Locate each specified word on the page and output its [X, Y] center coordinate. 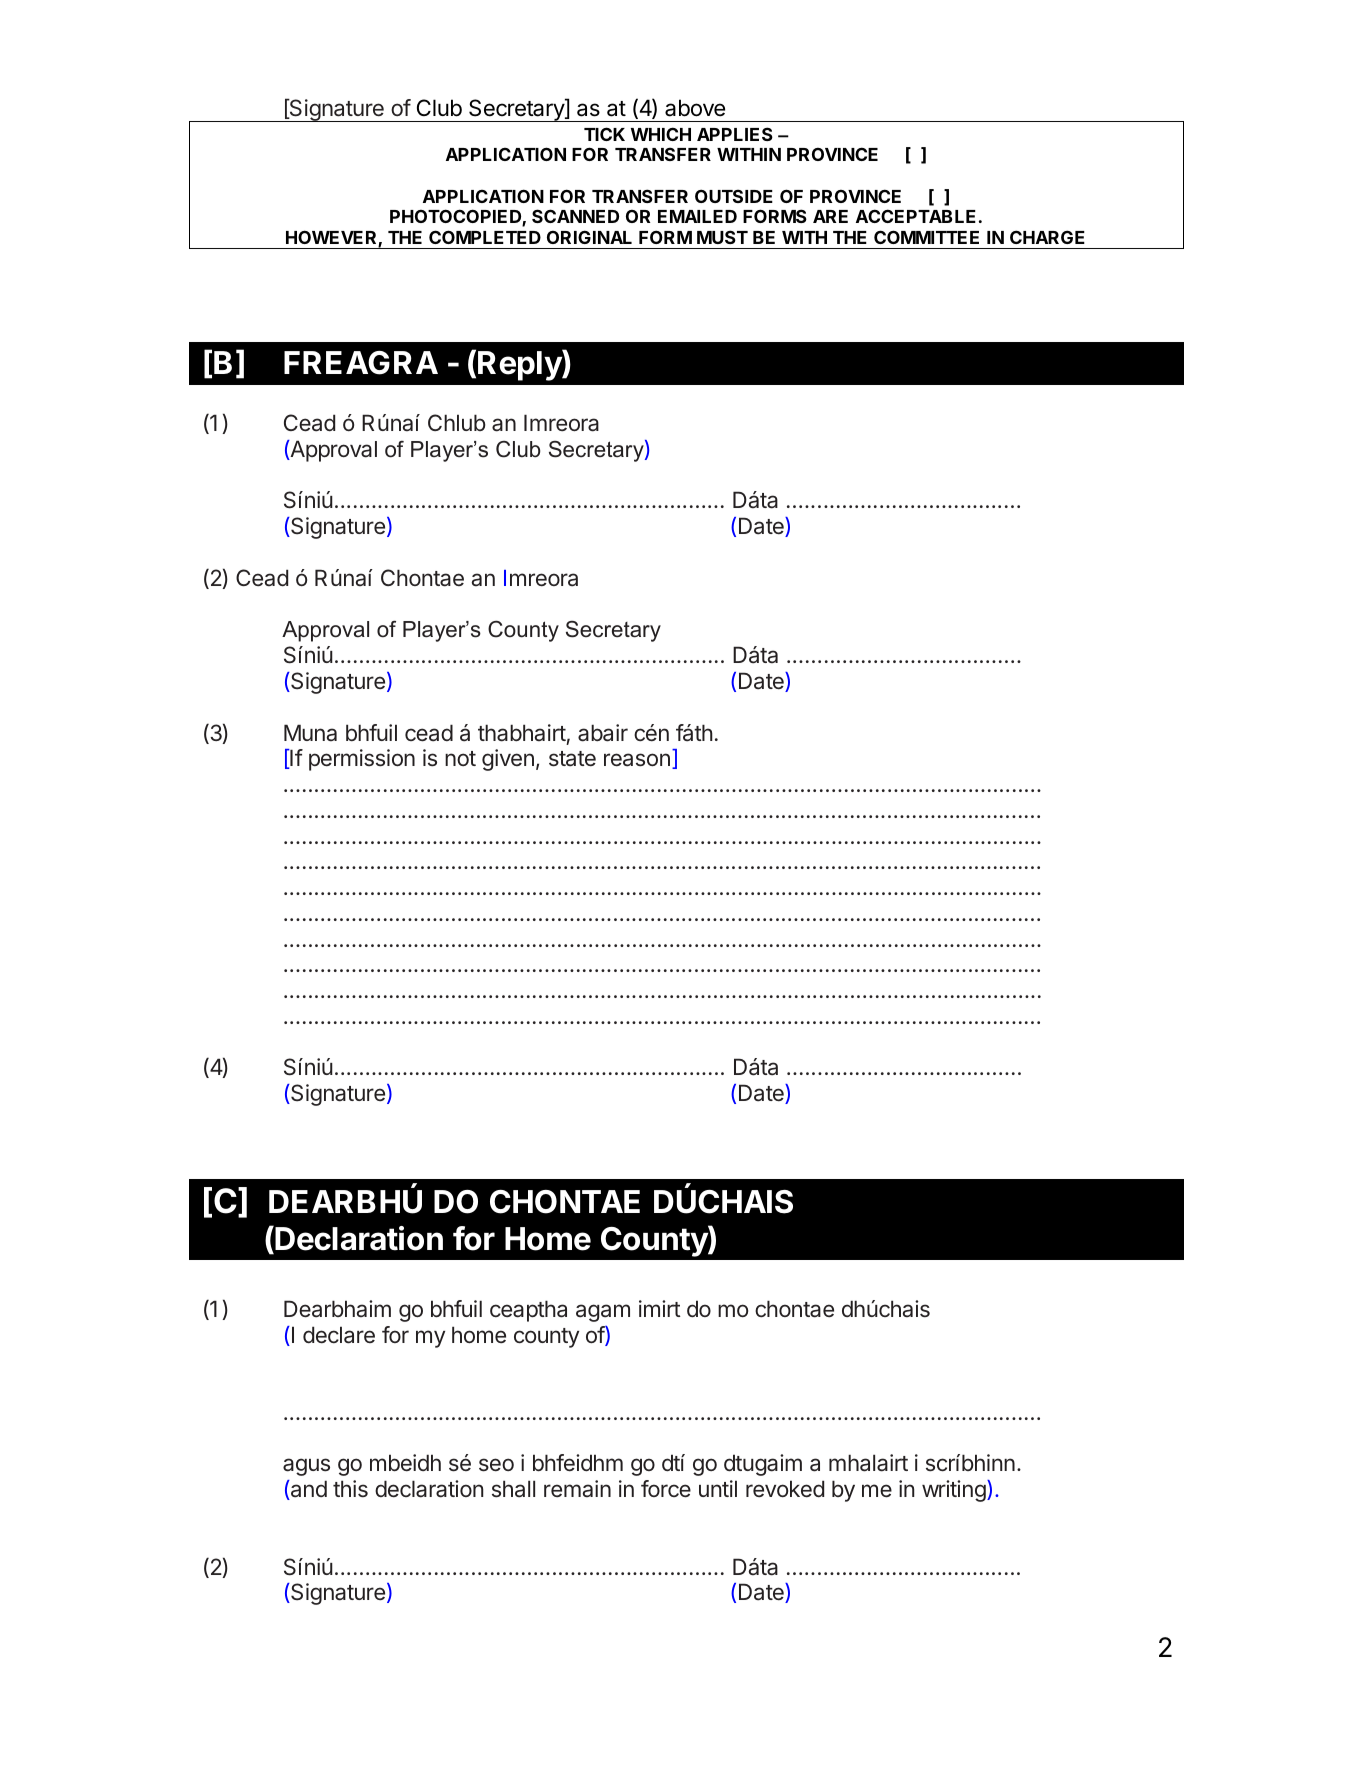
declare [339, 1335]
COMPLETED [485, 237]
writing [954, 1491]
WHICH [661, 134]
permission [362, 760]
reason [637, 760]
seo [496, 1465]
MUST [722, 237]
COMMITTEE [926, 237]
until [718, 1488]
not [460, 758]
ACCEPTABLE [916, 216]
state [572, 759]
